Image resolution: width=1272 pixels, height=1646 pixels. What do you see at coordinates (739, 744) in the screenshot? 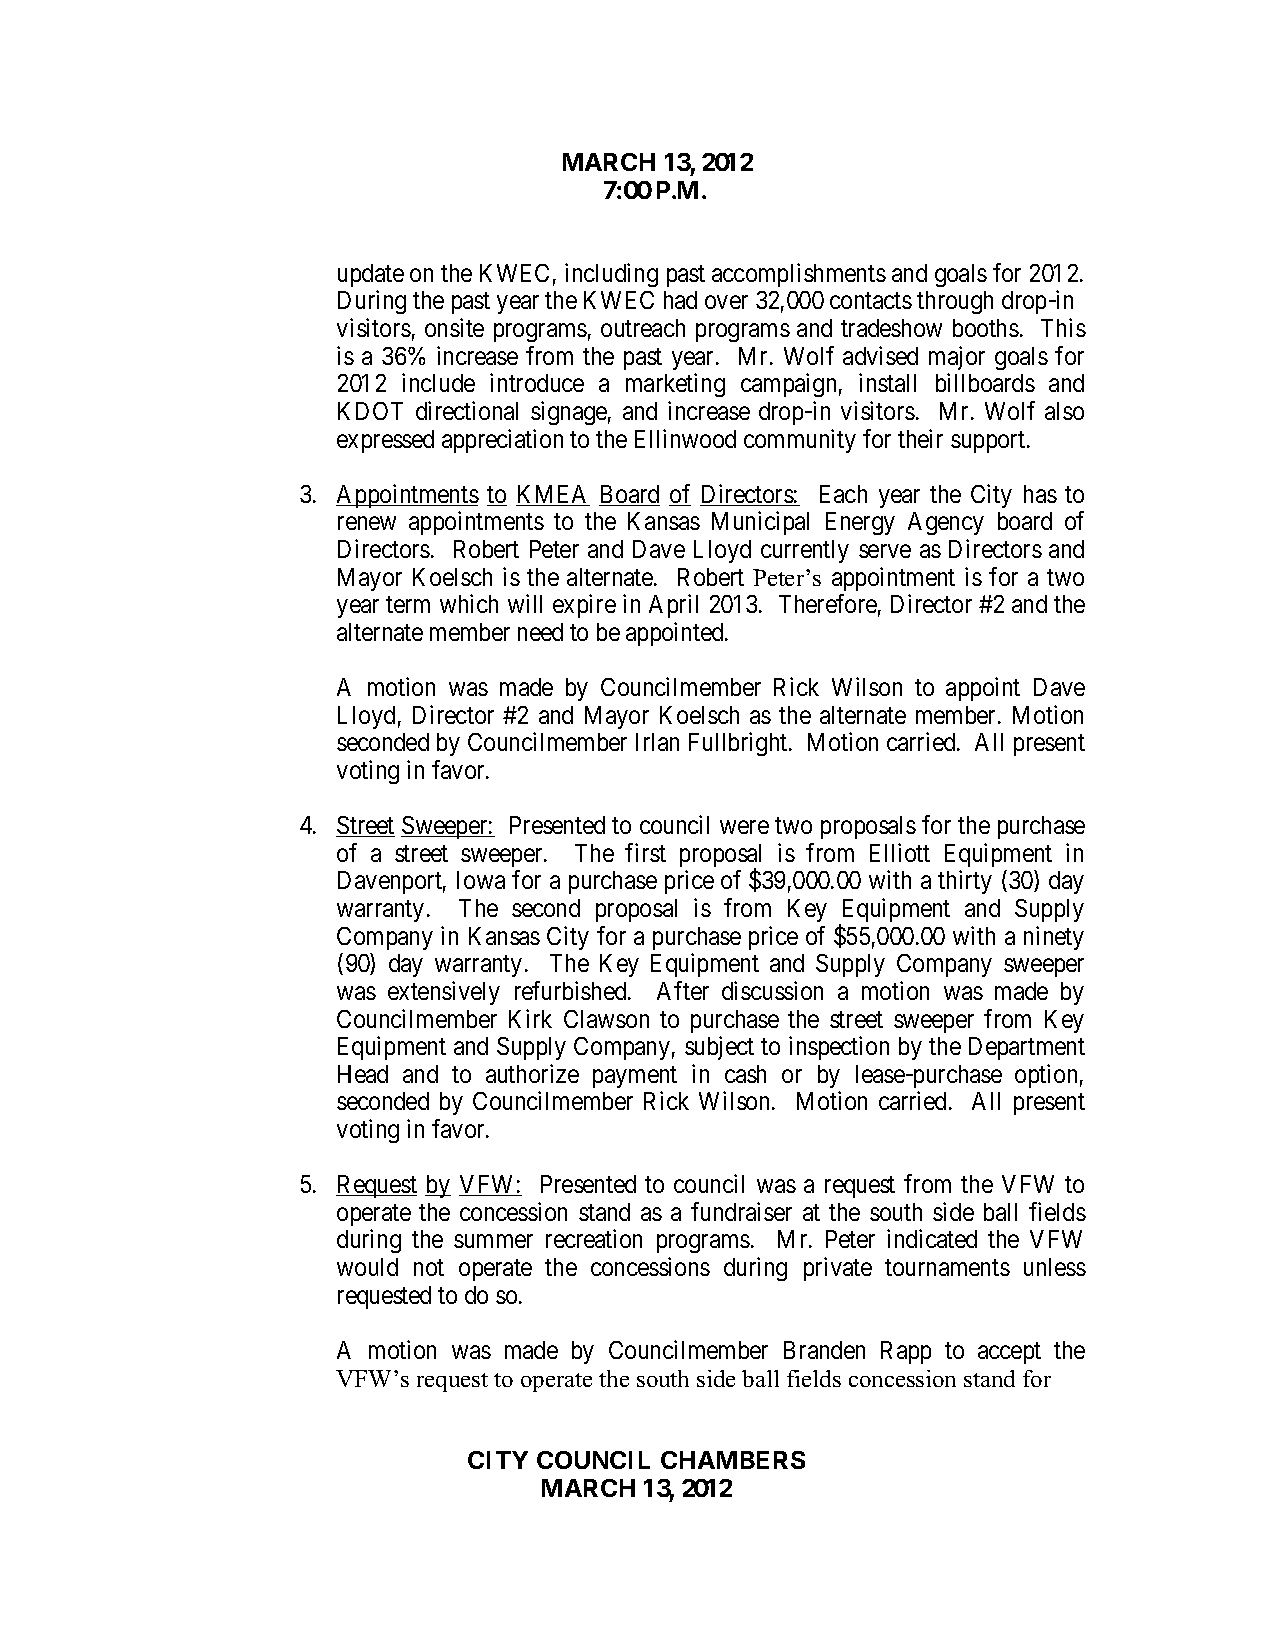
I see `Fullbright` at bounding box center [739, 744].
